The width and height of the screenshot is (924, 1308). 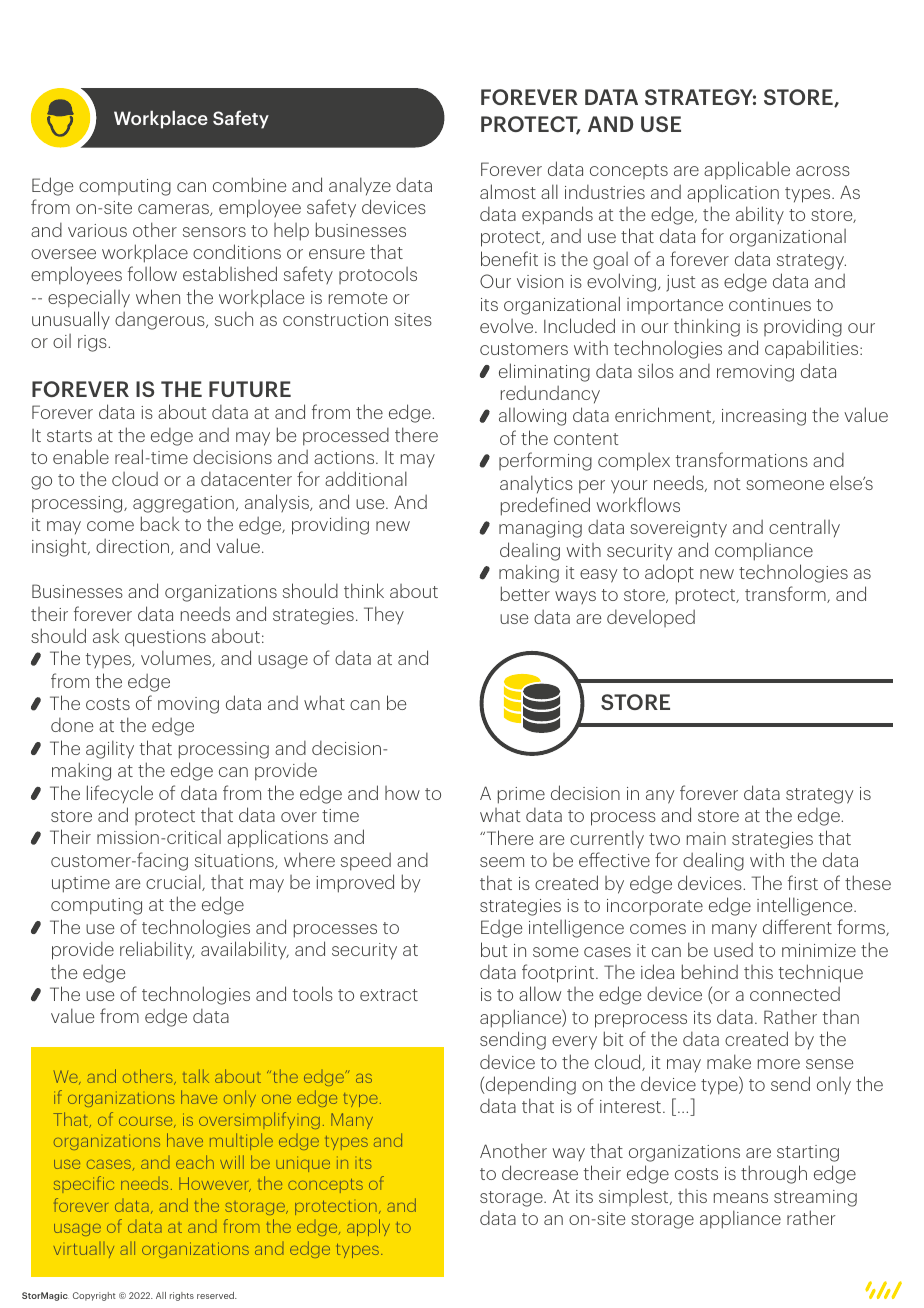 What do you see at coordinates (110, 749) in the screenshot?
I see `agility` at bounding box center [110, 749].
